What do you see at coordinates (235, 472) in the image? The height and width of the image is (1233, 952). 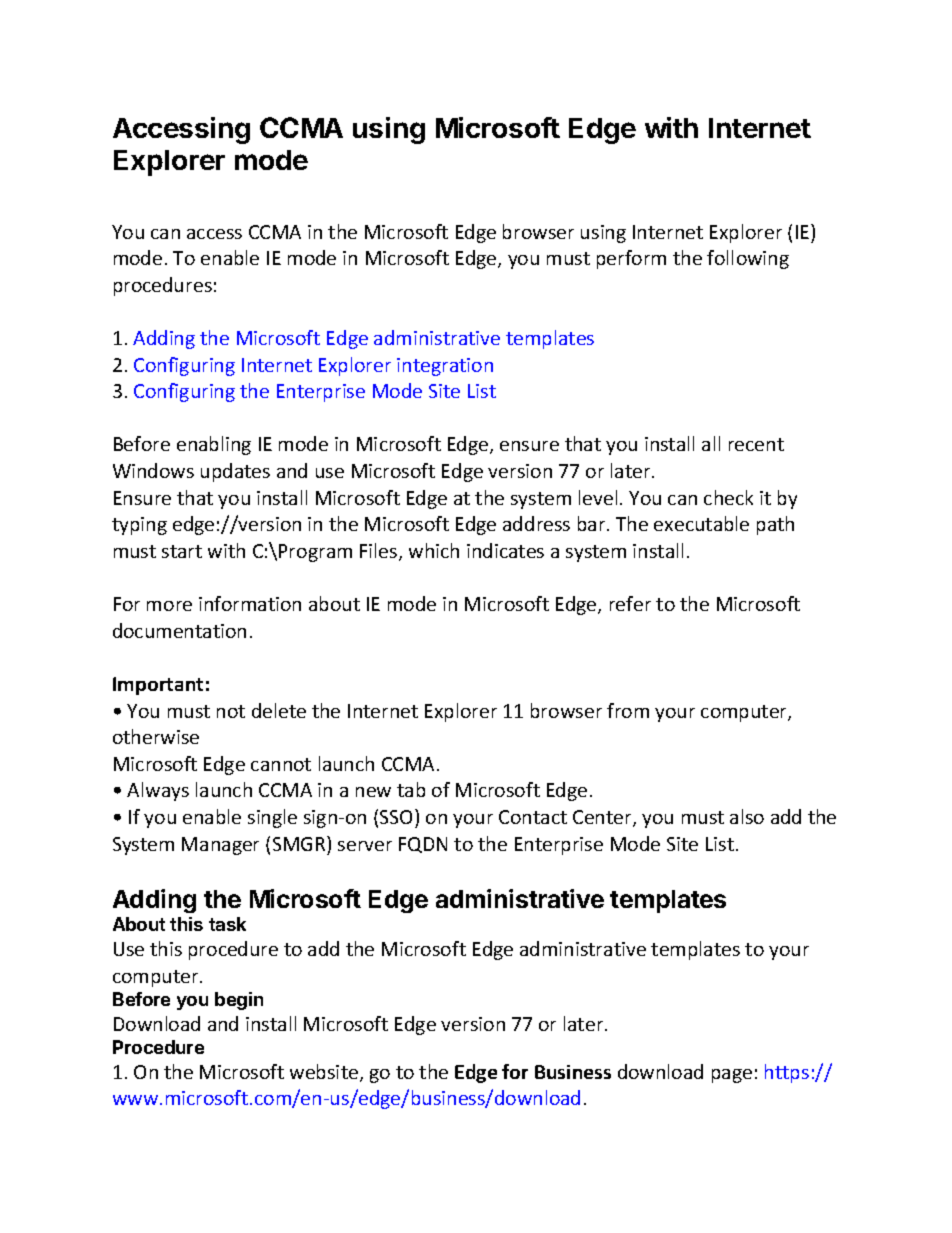 I see `updates` at bounding box center [235, 472].
